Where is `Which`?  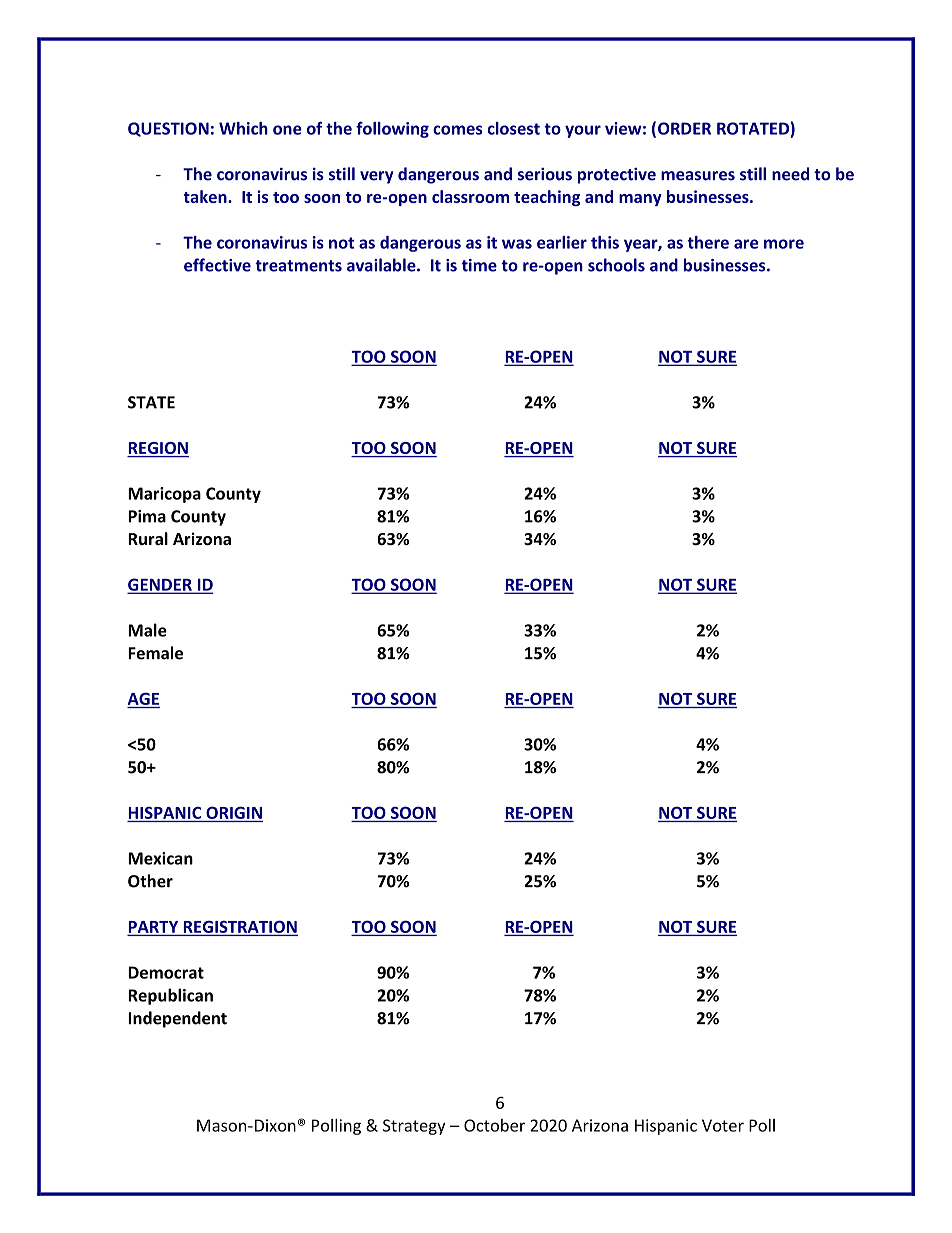 Which is located at coordinates (243, 128).
